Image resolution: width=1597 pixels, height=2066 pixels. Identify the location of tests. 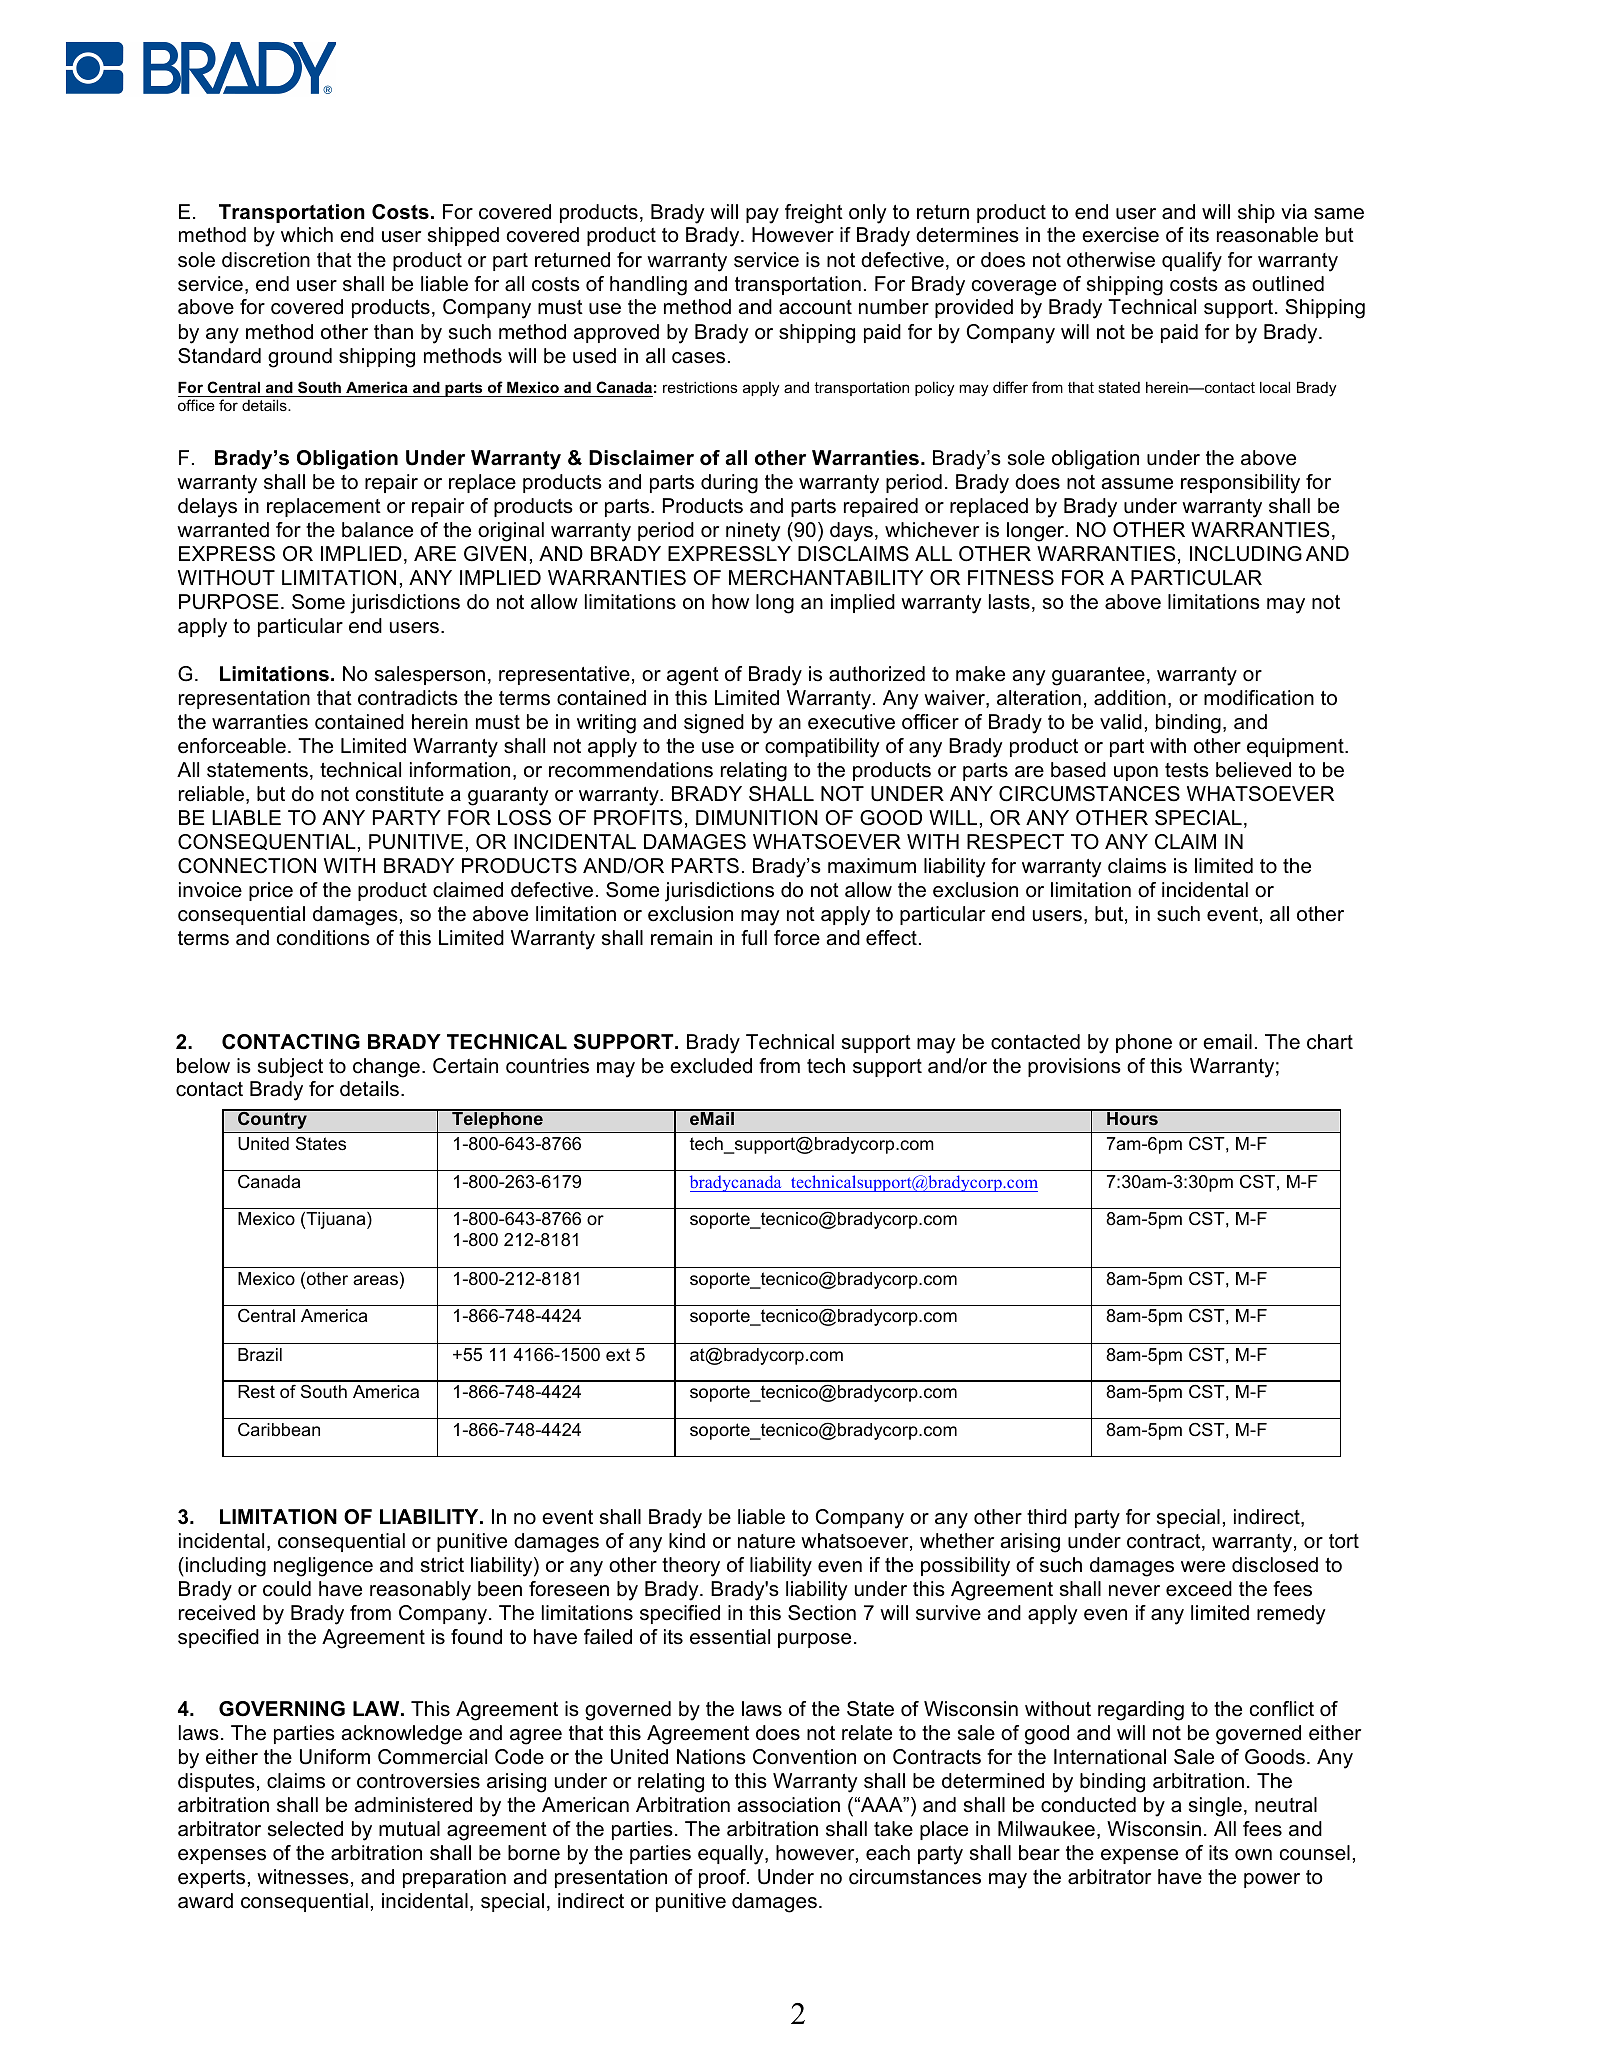
(1187, 770).
